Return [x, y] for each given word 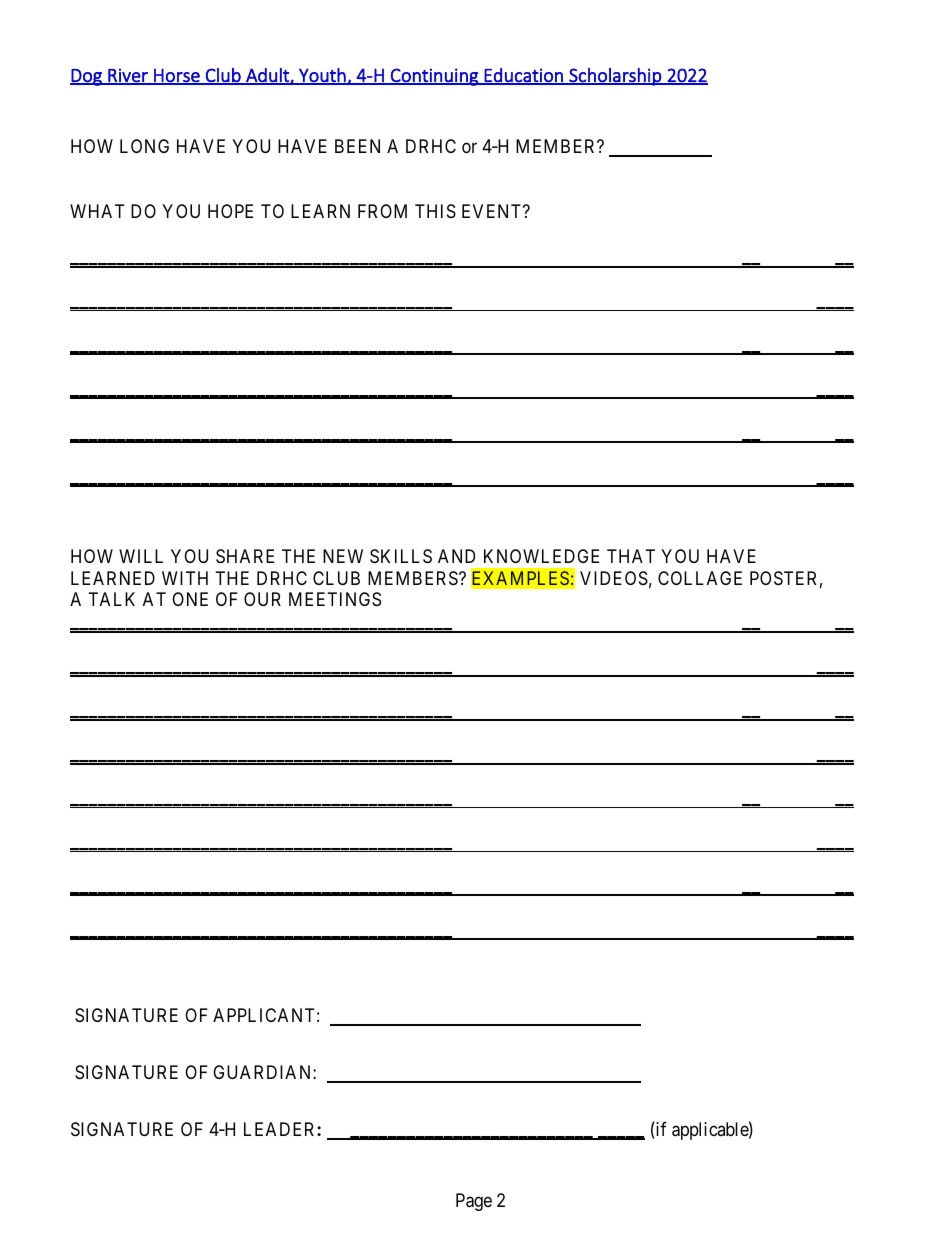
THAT [631, 556]
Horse [177, 76]
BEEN [357, 146]
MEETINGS [335, 599]
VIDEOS [614, 578]
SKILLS [401, 556]
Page [474, 1202]
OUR [262, 599]
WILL [141, 556]
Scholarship [615, 77]
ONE [190, 599]
